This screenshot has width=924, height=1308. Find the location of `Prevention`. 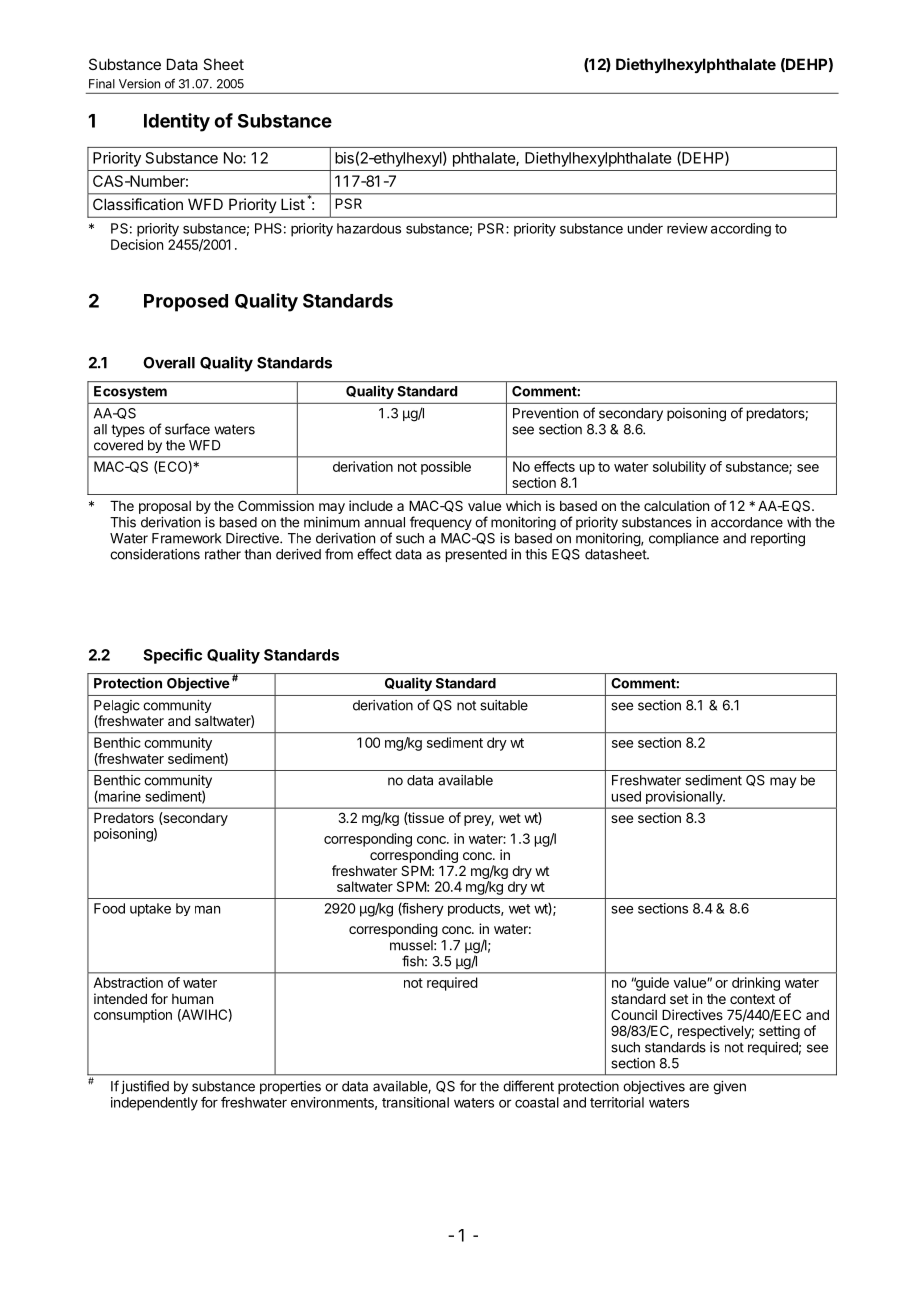

Prevention is located at coordinates (545, 413).
